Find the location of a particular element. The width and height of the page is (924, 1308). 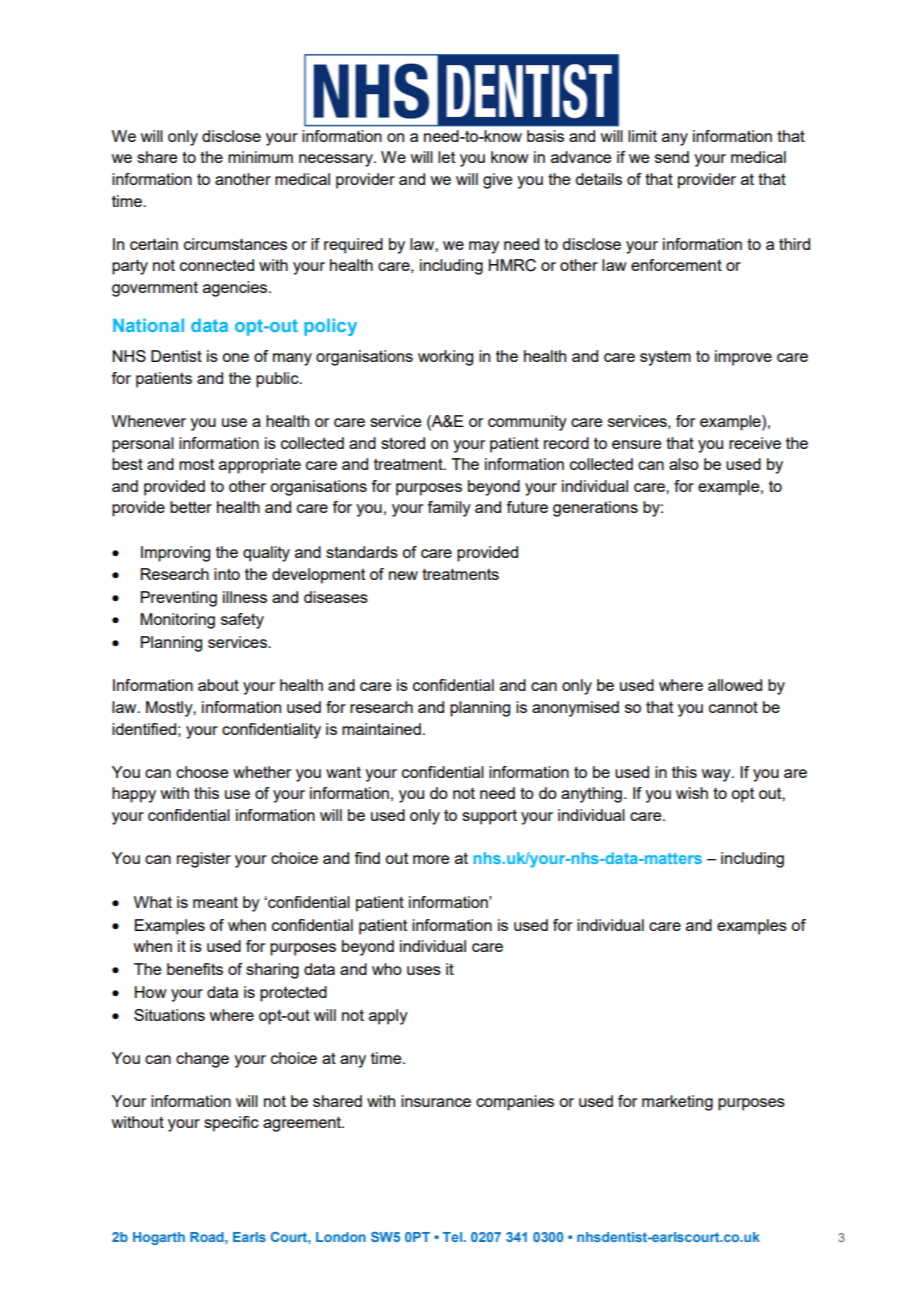

send is located at coordinates (672, 157).
